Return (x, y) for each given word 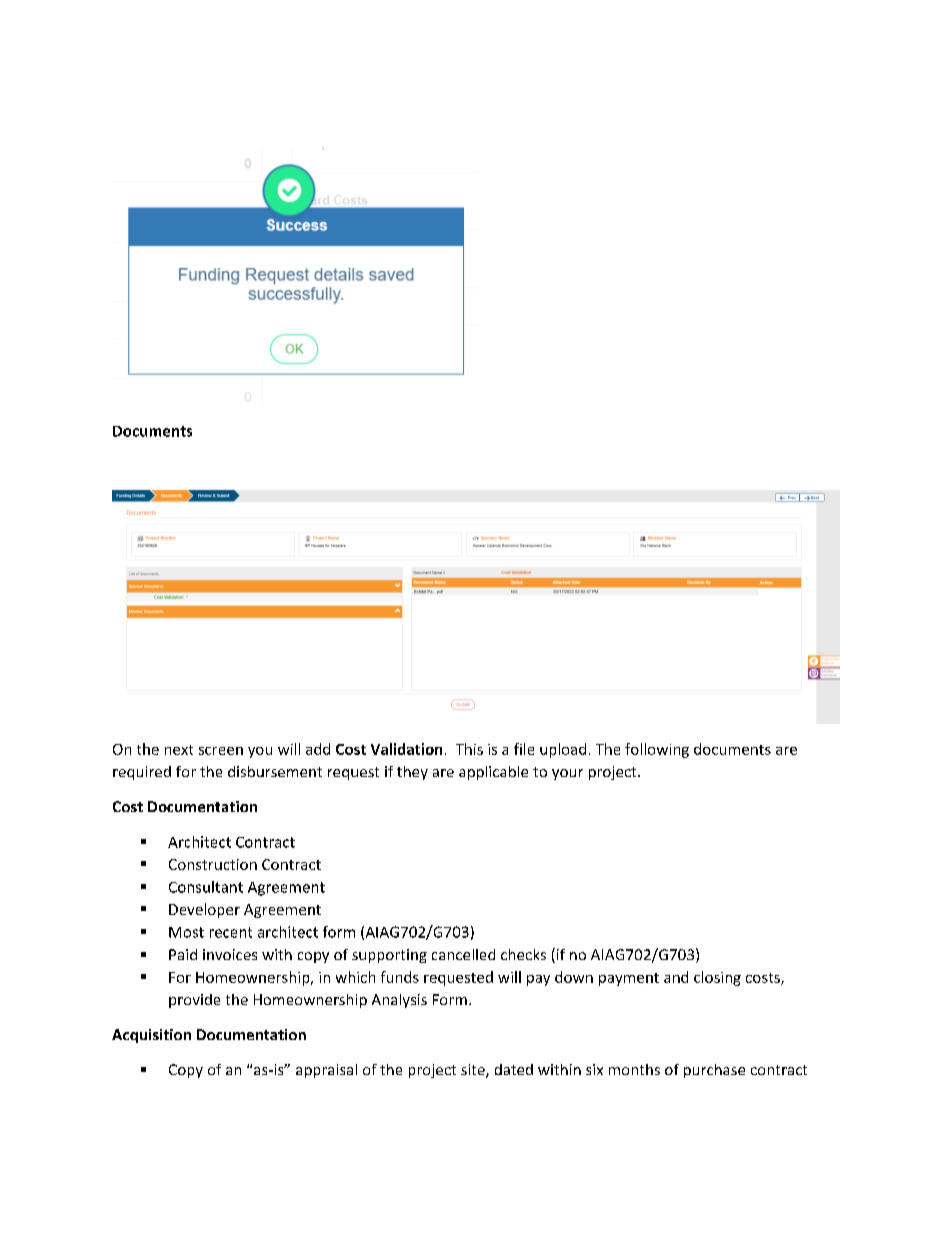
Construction (213, 864)
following (657, 750)
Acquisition (151, 1036)
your (567, 774)
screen (221, 751)
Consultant (206, 887)
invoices (230, 954)
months (634, 1069)
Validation (406, 749)
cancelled (463, 954)
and (676, 977)
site (474, 1071)
